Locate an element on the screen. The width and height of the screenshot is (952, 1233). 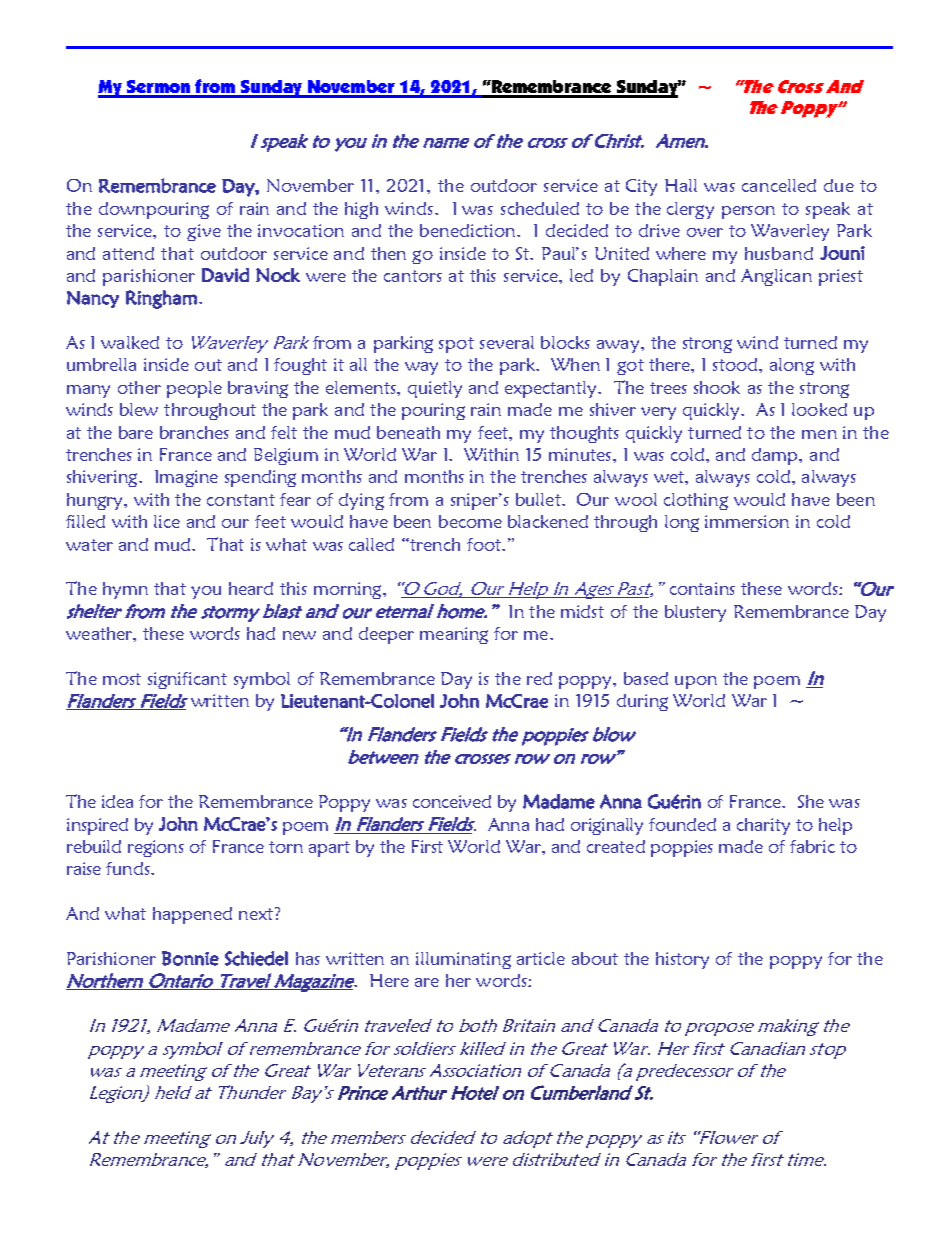
become is located at coordinates (470, 521).
